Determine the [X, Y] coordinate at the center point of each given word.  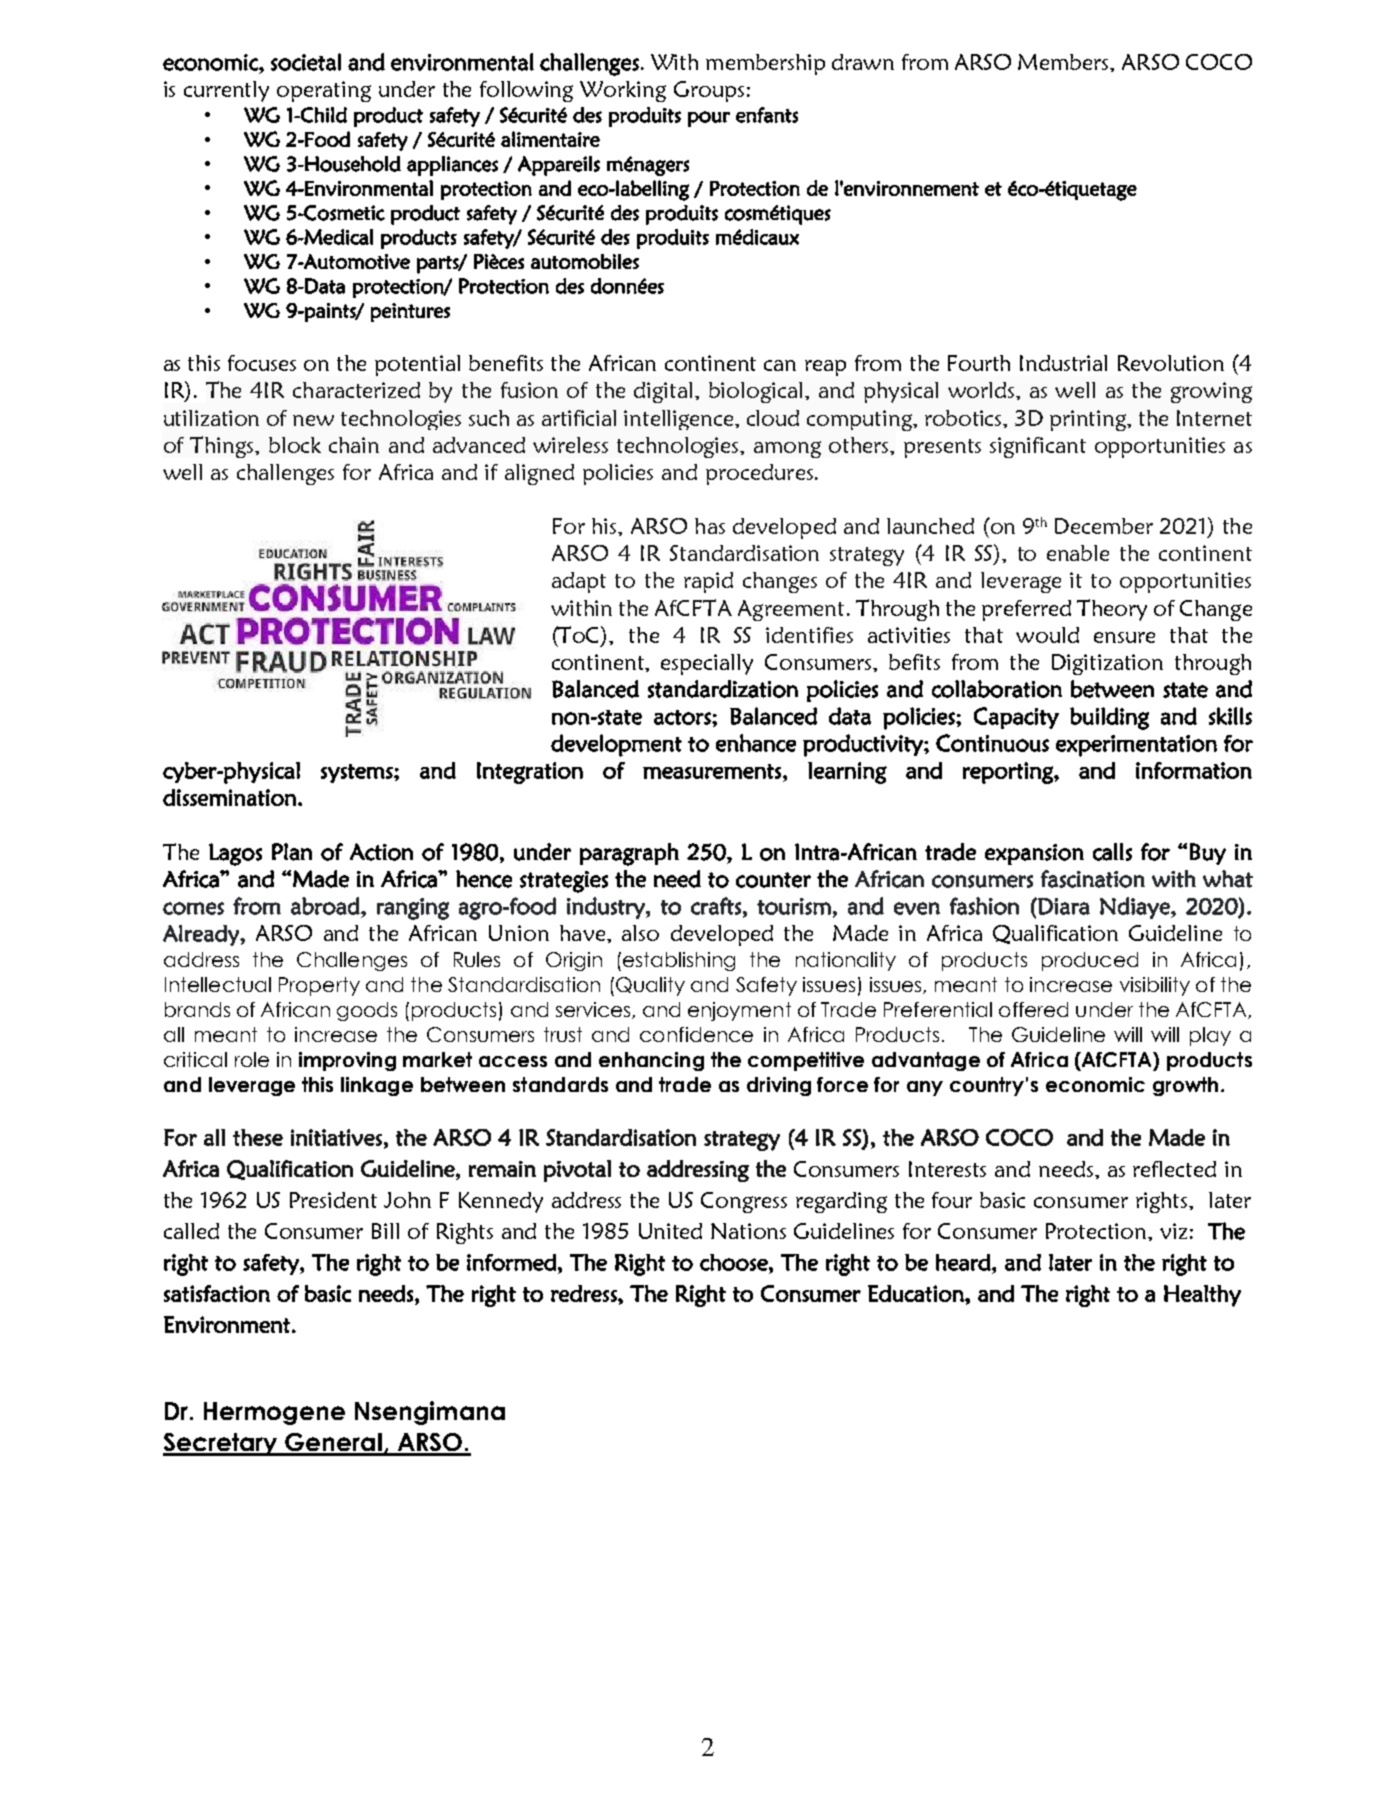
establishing [679, 961]
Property [319, 986]
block [295, 445]
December [1104, 526]
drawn [863, 62]
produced [1090, 961]
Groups [709, 91]
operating [324, 91]
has [710, 526]
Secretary [221, 1444]
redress [585, 1293]
